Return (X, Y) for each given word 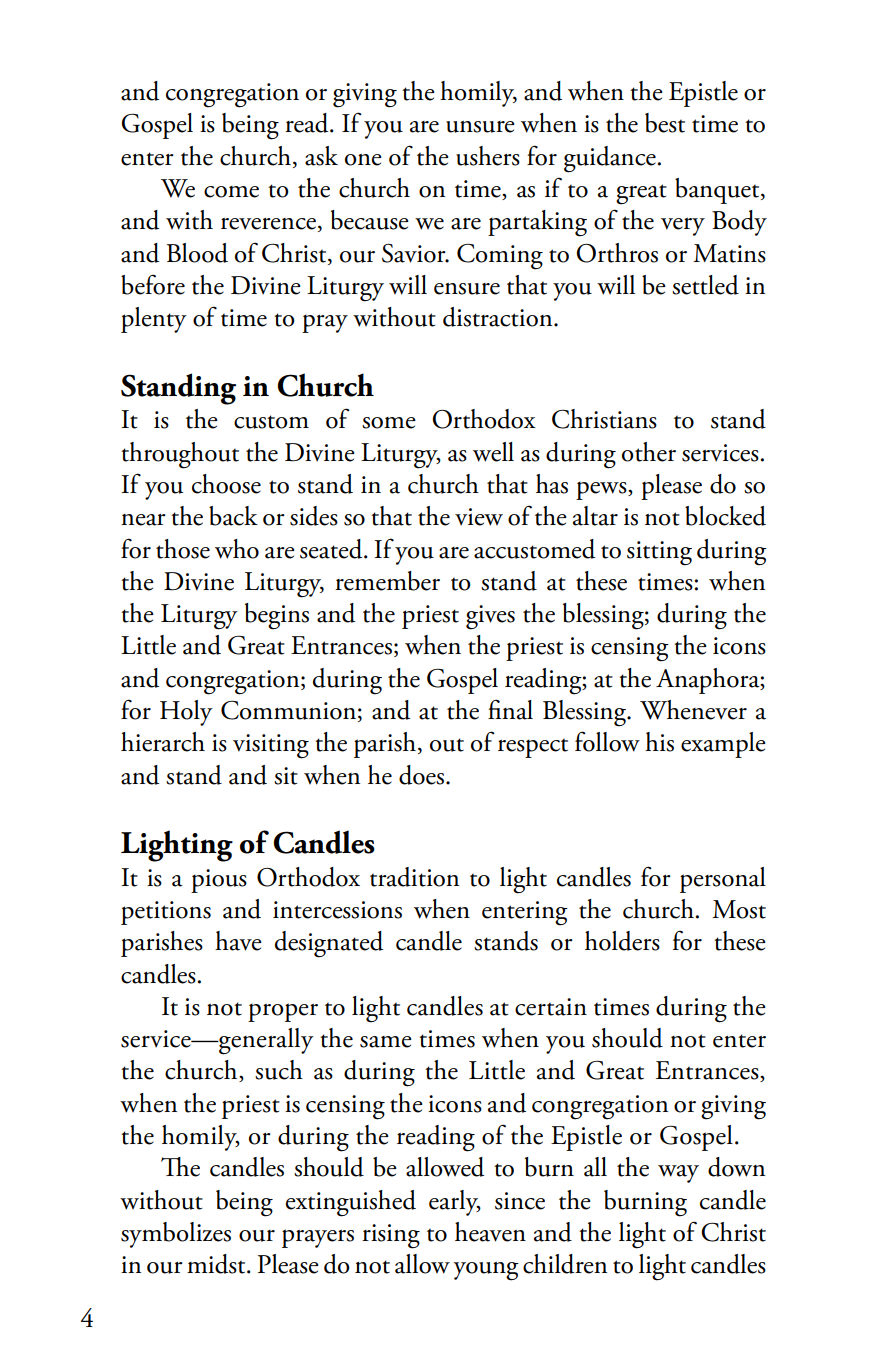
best (665, 123)
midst (217, 1264)
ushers (488, 156)
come (231, 192)
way (678, 1174)
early (455, 1203)
